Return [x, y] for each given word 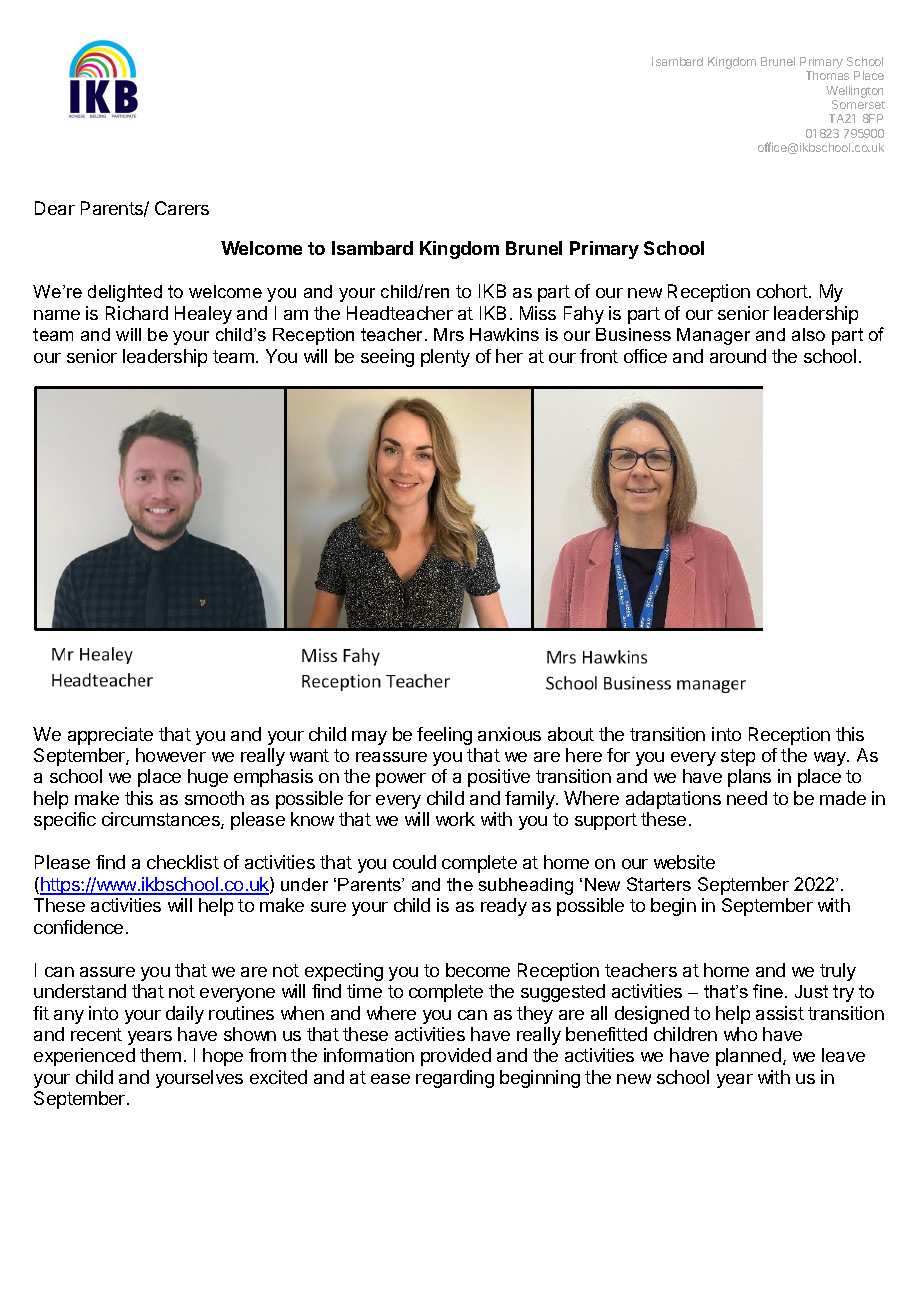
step [738, 757]
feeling [444, 736]
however [171, 755]
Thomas [827, 75]
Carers [182, 208]
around [738, 356]
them [160, 1055]
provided [456, 1057]
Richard [137, 313]
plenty [445, 358]
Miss [538, 313]
